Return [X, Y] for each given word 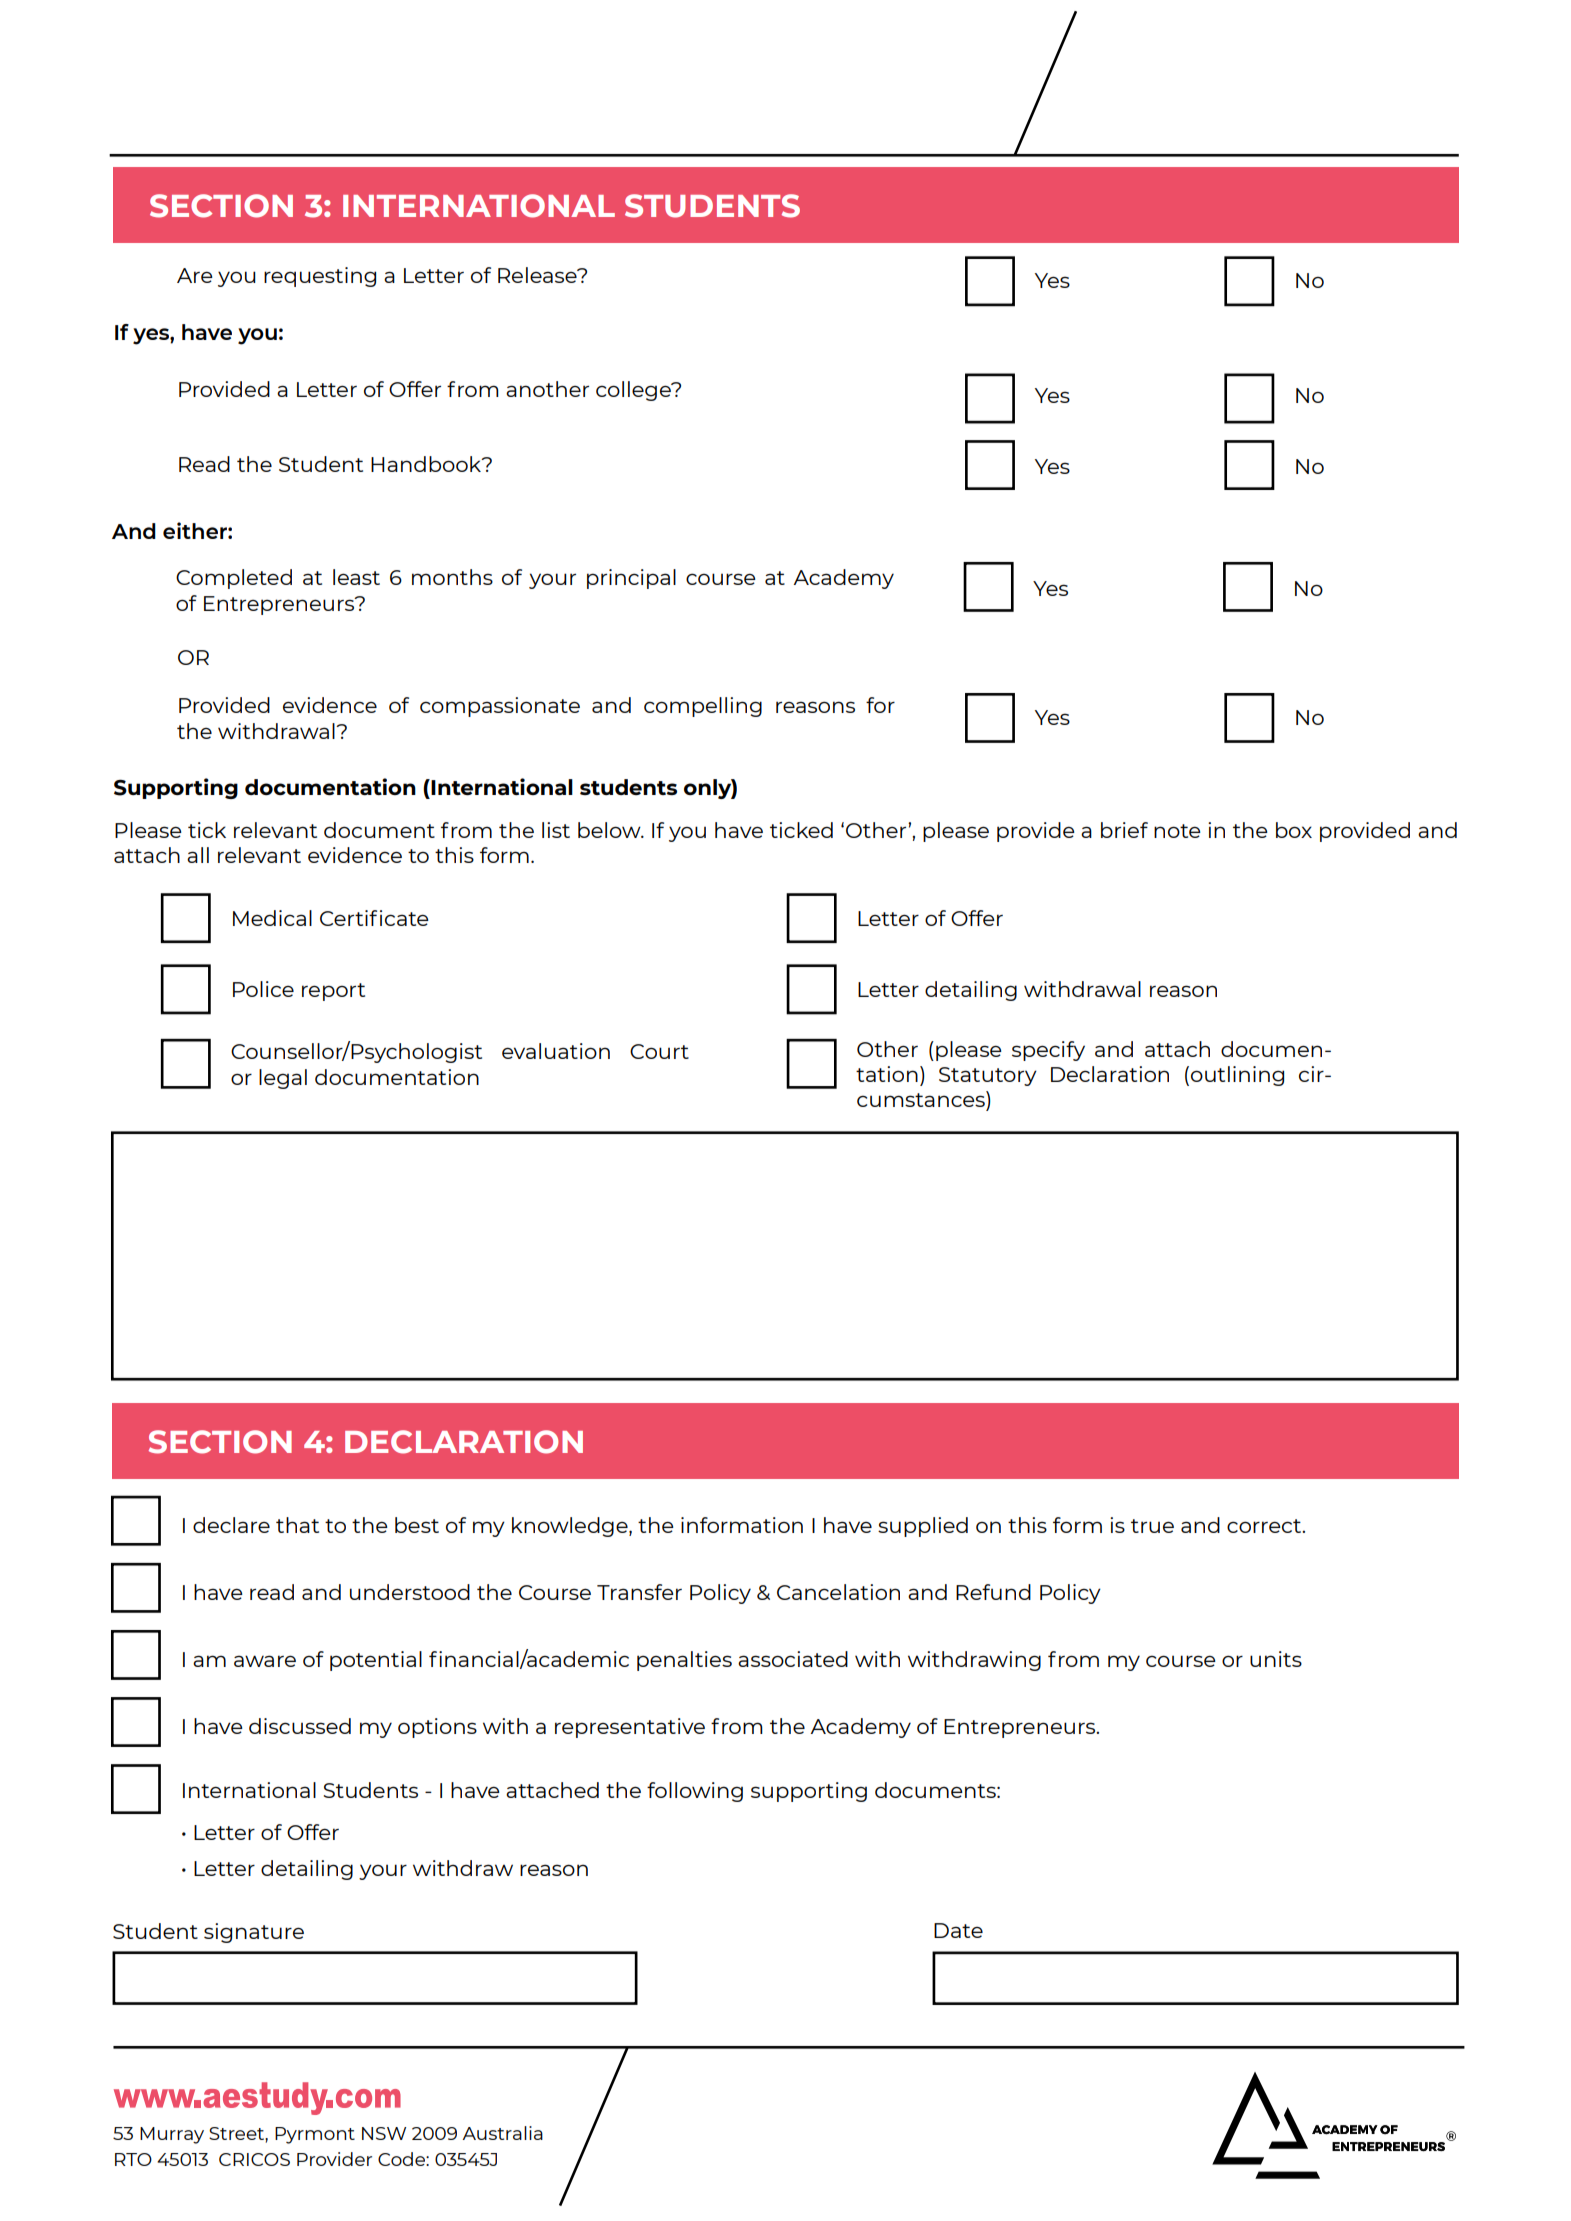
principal [631, 579]
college [634, 391]
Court [659, 1051]
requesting [320, 277]
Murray [172, 2135]
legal [283, 1079]
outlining [1237, 1076]
